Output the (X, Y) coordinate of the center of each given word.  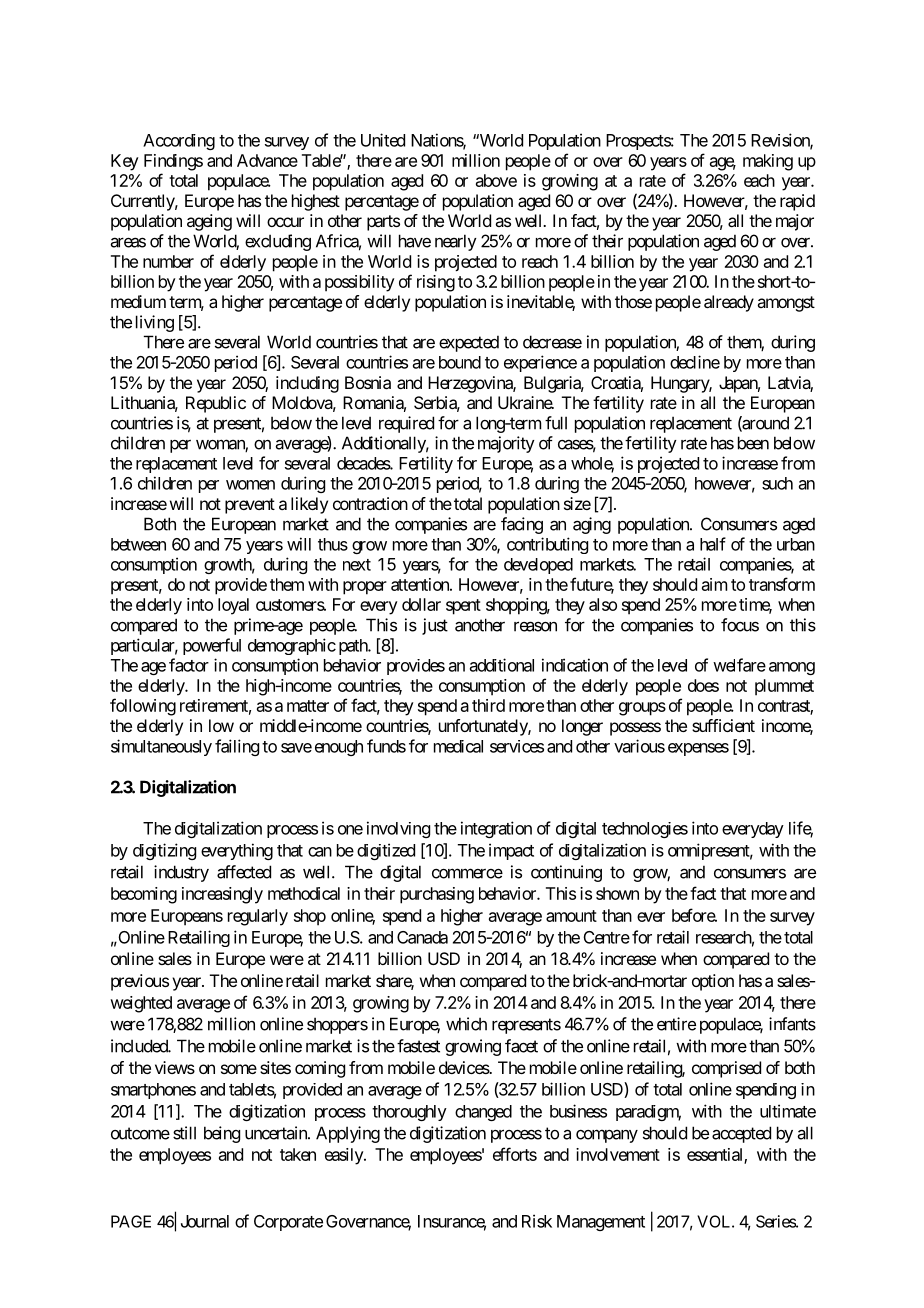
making (768, 162)
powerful (212, 646)
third (488, 705)
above (496, 180)
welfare (739, 665)
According (179, 142)
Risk (537, 1221)
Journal (205, 1221)
